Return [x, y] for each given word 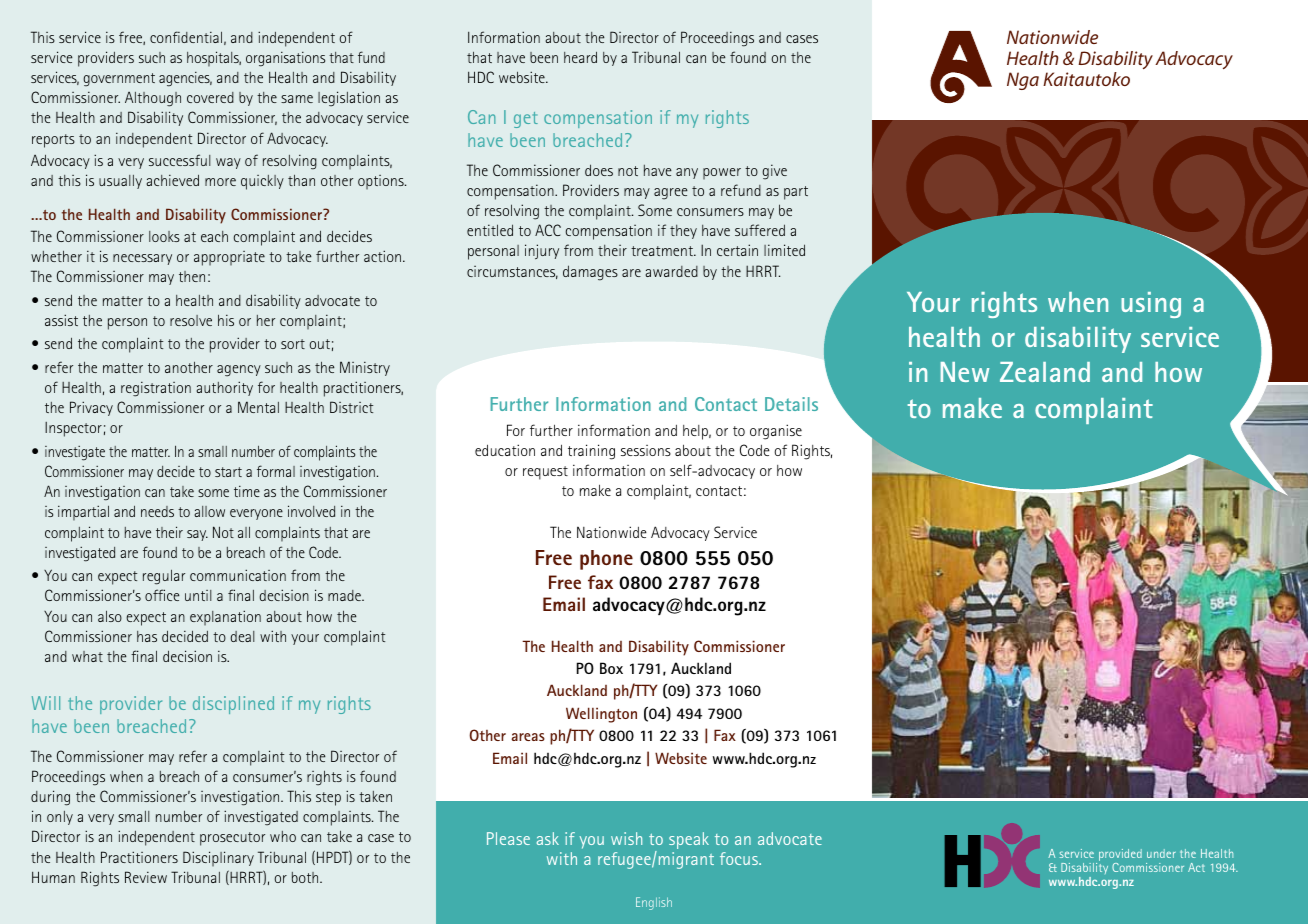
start [228, 472]
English [654, 903]
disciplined [233, 705]
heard [580, 57]
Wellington [601, 715]
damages [590, 273]
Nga [1023, 81]
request [545, 473]
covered [210, 97]
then [192, 276]
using [1151, 305]
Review [146, 877]
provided [1120, 855]
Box [611, 668]
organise [776, 432]
